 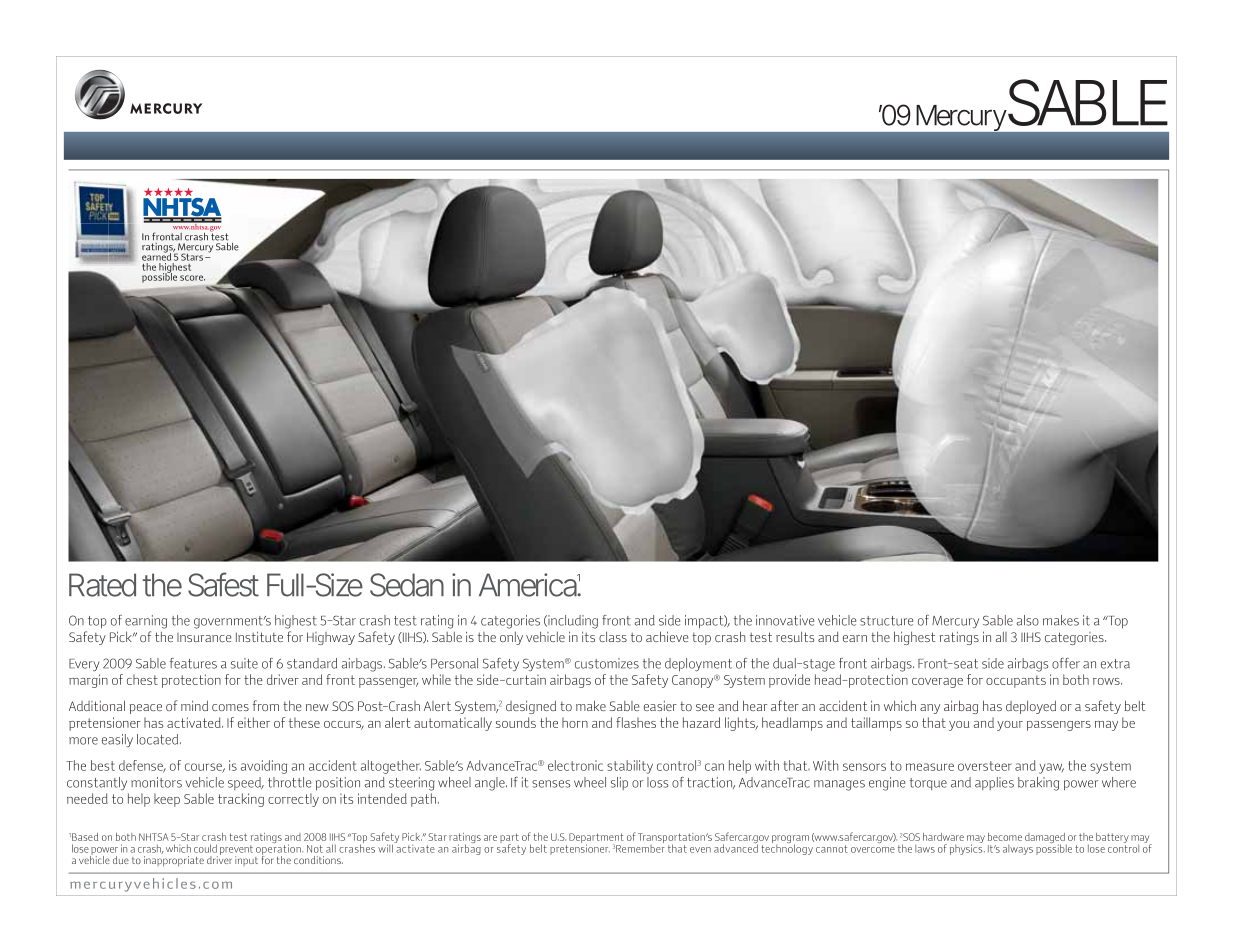 I want to click on Safest, so click(x=223, y=584).
